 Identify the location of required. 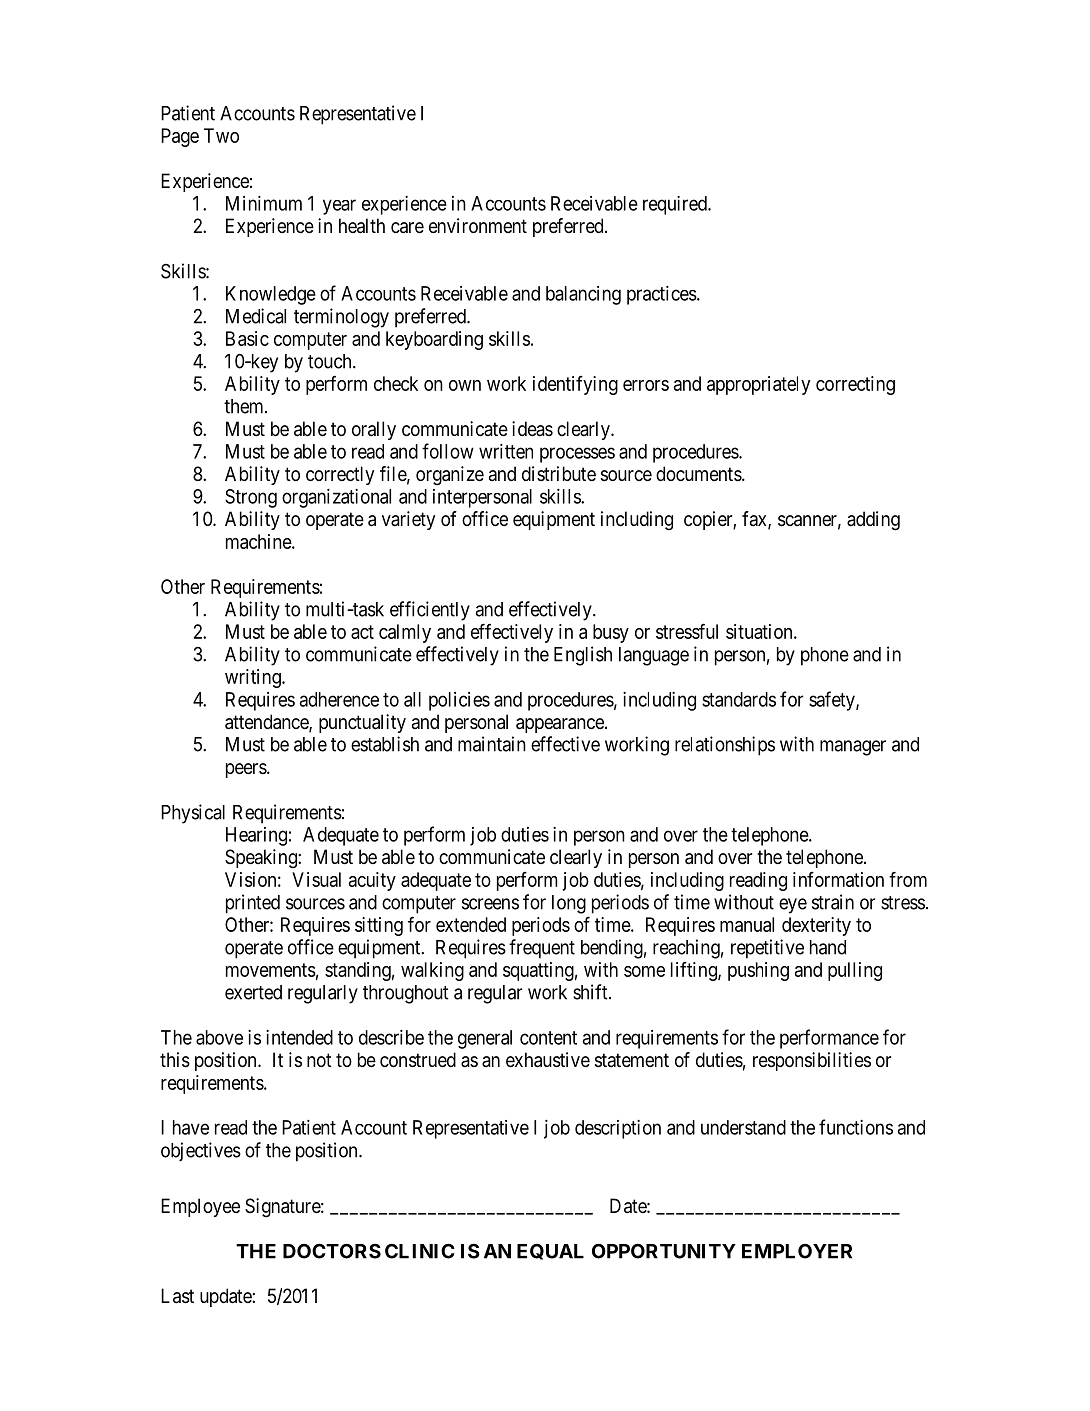
(676, 205).
